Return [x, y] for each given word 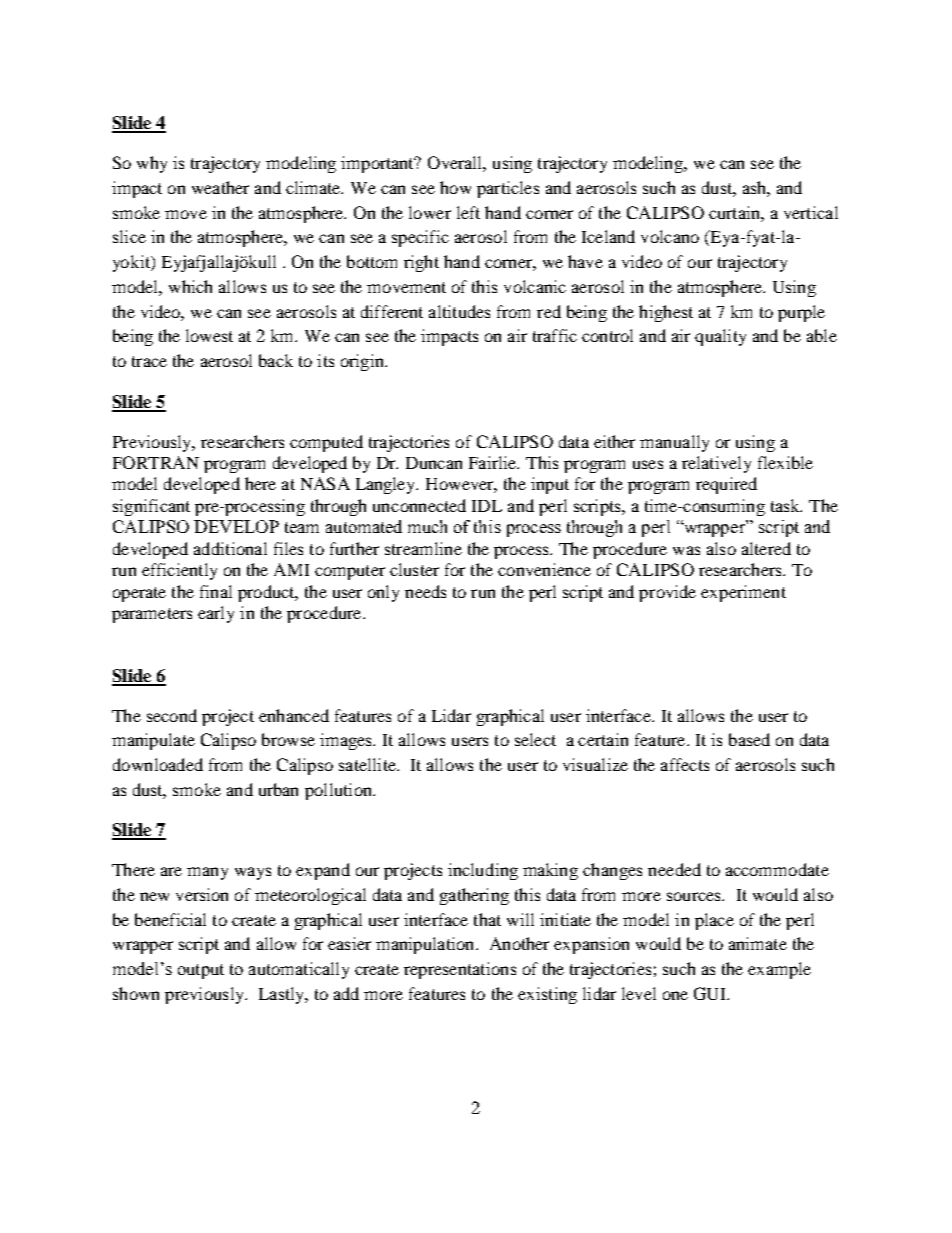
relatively [716, 464]
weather [220, 187]
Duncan [434, 463]
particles [508, 189]
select [535, 739]
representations [460, 970]
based [749, 739]
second [172, 715]
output [201, 971]
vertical [811, 212]
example [779, 970]
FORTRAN [156, 462]
